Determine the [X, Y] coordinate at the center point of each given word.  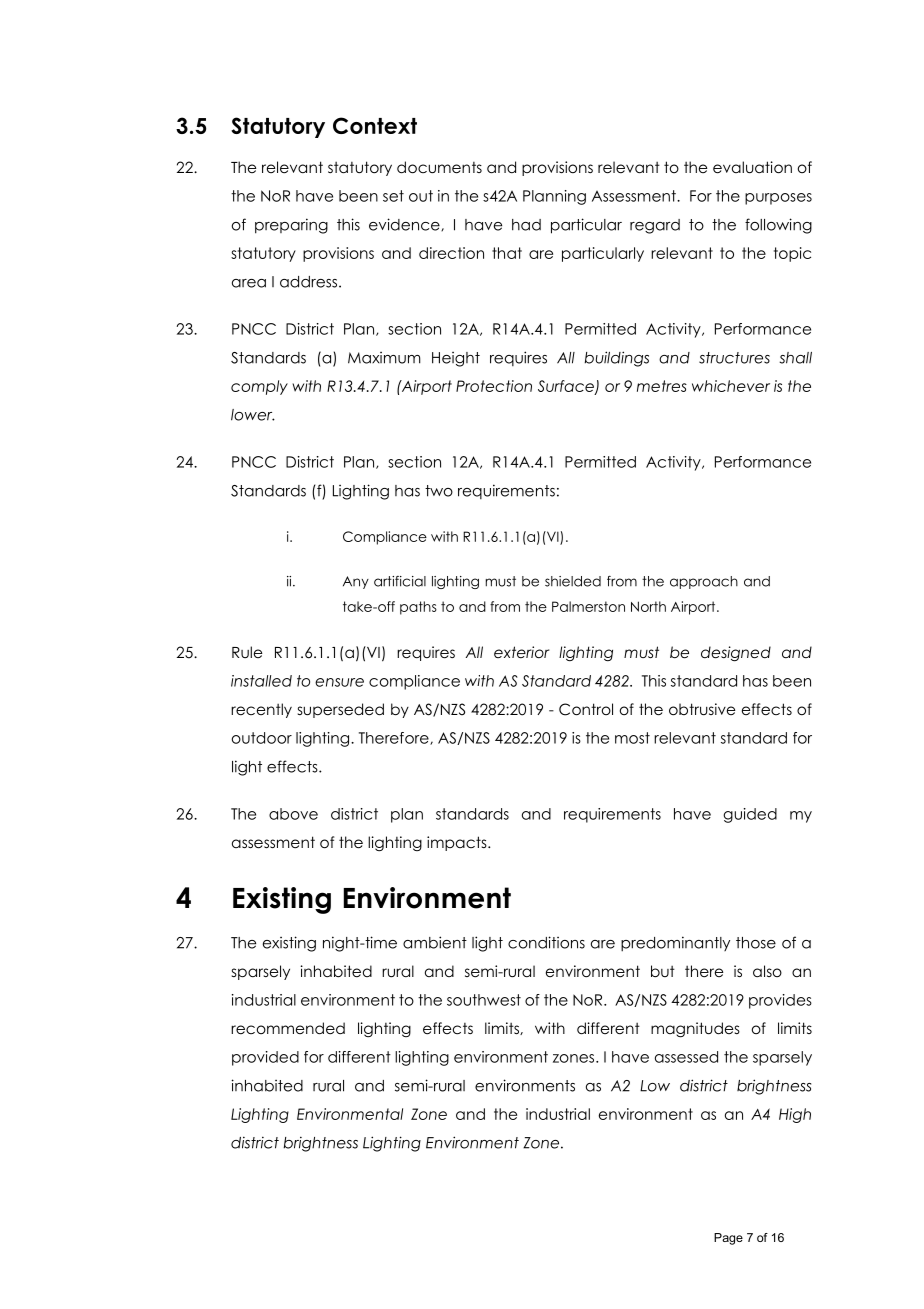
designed [736, 654]
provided [265, 1058]
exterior [522, 652]
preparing [291, 226]
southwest [484, 1000]
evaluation [752, 167]
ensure [339, 682]
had [526, 225]
